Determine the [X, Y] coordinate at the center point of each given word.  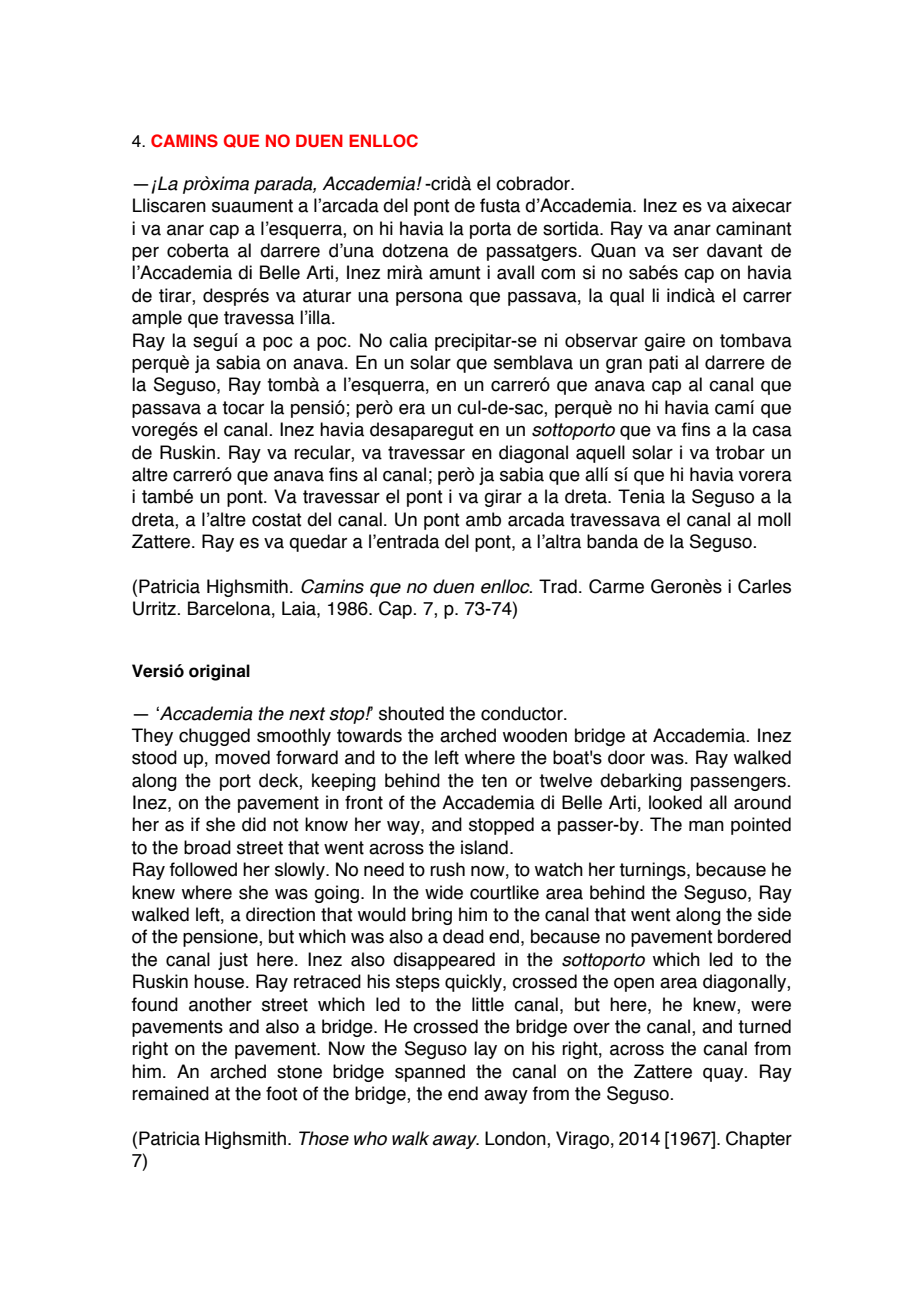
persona [429, 299]
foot [282, 1093]
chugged [214, 737]
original [219, 672]
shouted [411, 713]
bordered [754, 936]
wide [444, 892]
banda [612, 541]
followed [203, 869]
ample [157, 319]
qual [627, 297]
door [626, 757]
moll [774, 519]
